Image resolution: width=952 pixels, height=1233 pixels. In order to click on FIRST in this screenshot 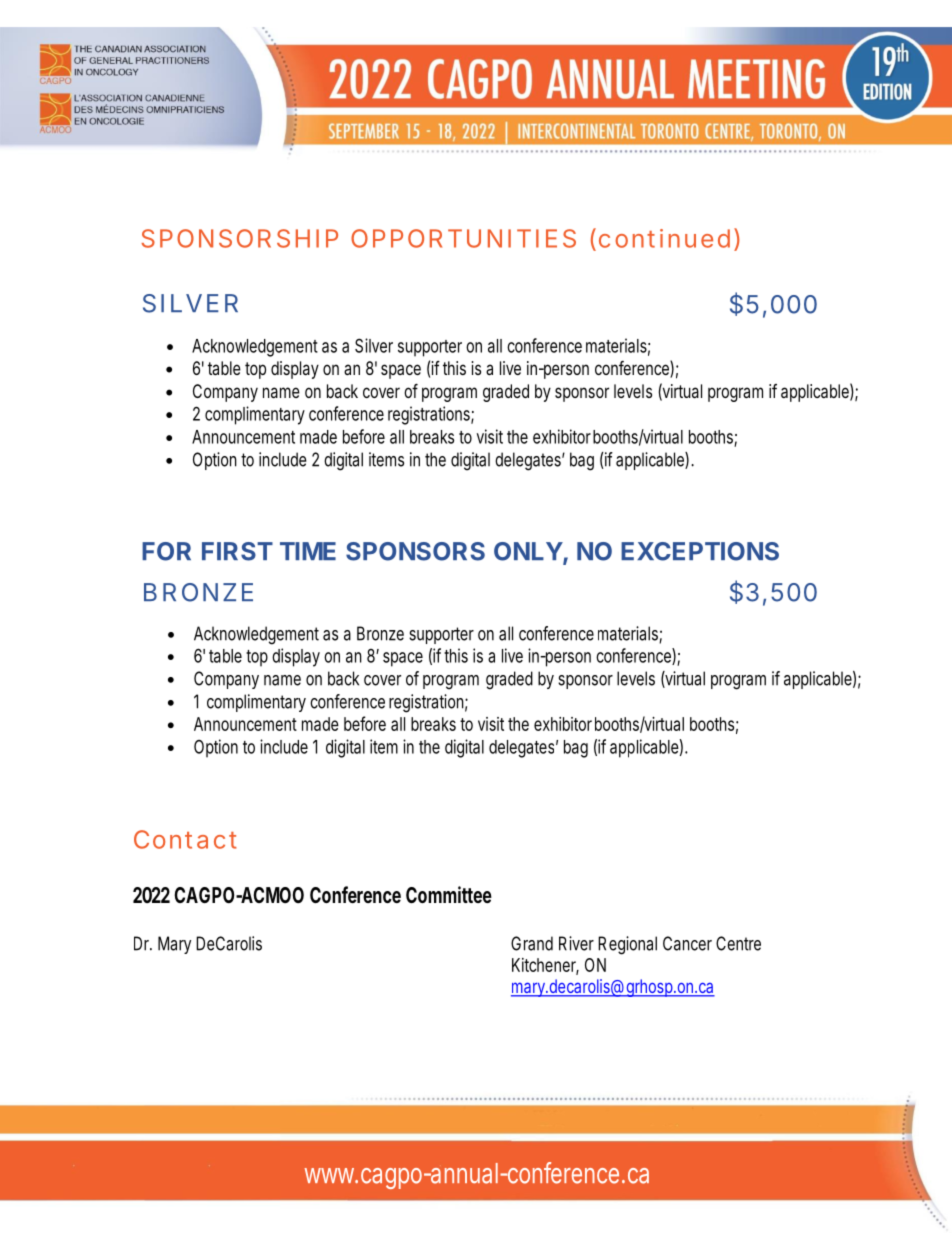, I will do `click(237, 551)`.
